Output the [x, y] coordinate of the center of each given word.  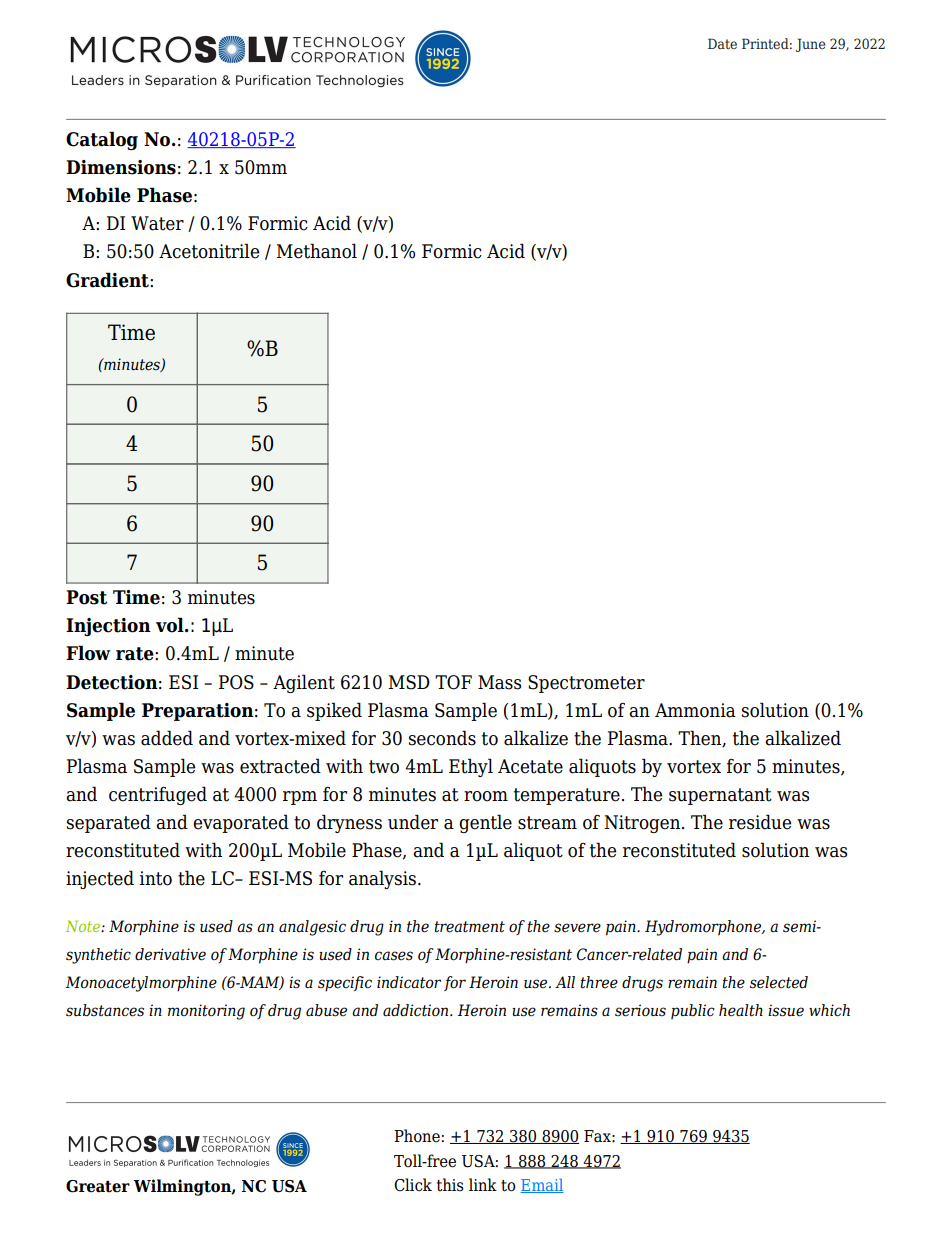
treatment [469, 927]
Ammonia [695, 710]
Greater [98, 1186]
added [167, 738]
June [810, 45]
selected [779, 982]
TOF [453, 682]
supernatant [720, 796]
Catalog [102, 140]
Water [157, 223]
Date [722, 43]
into [156, 878]
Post [86, 597]
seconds [442, 738]
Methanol [317, 251]
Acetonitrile [209, 251]
